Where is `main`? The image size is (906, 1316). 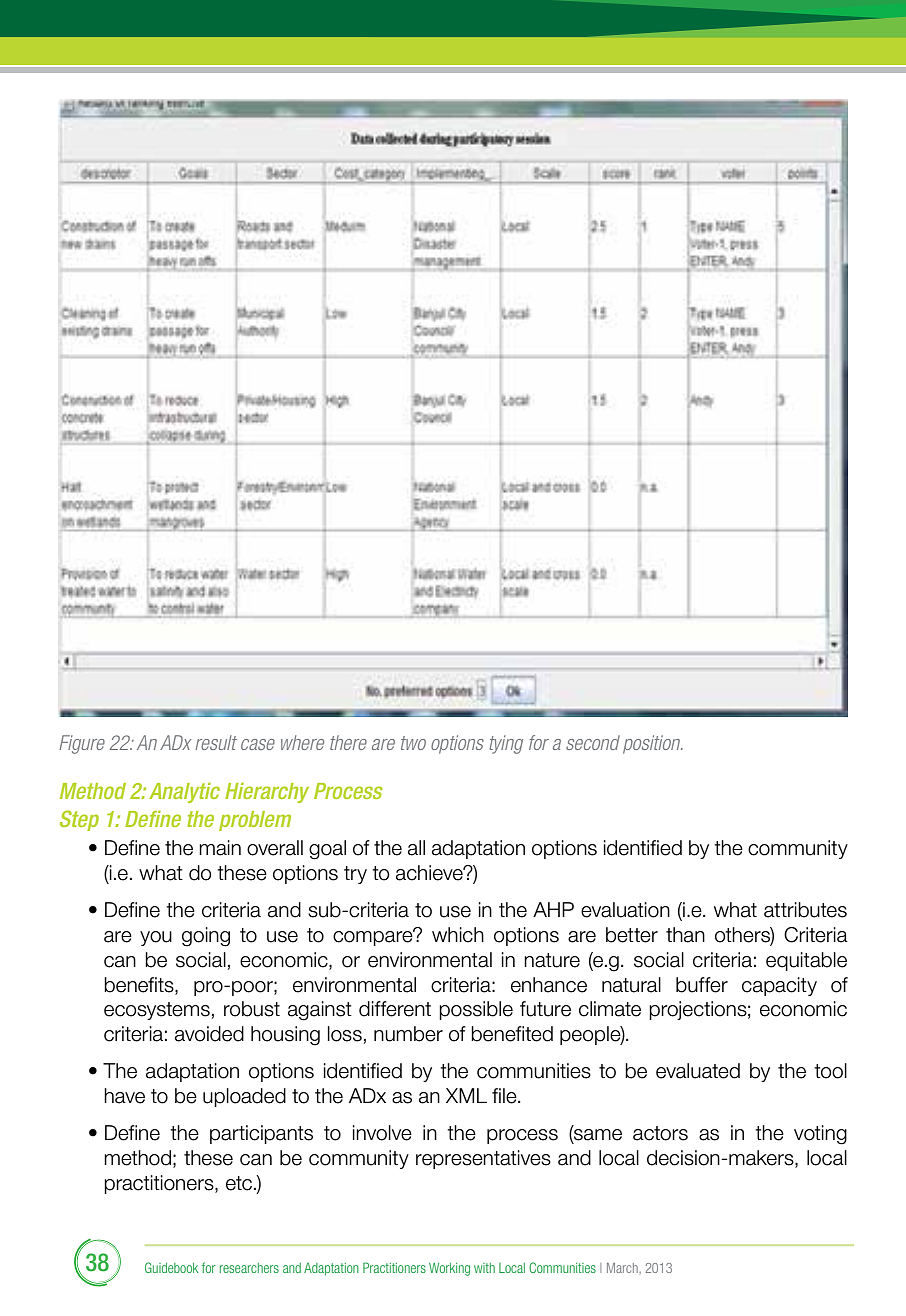
main is located at coordinates (220, 848).
